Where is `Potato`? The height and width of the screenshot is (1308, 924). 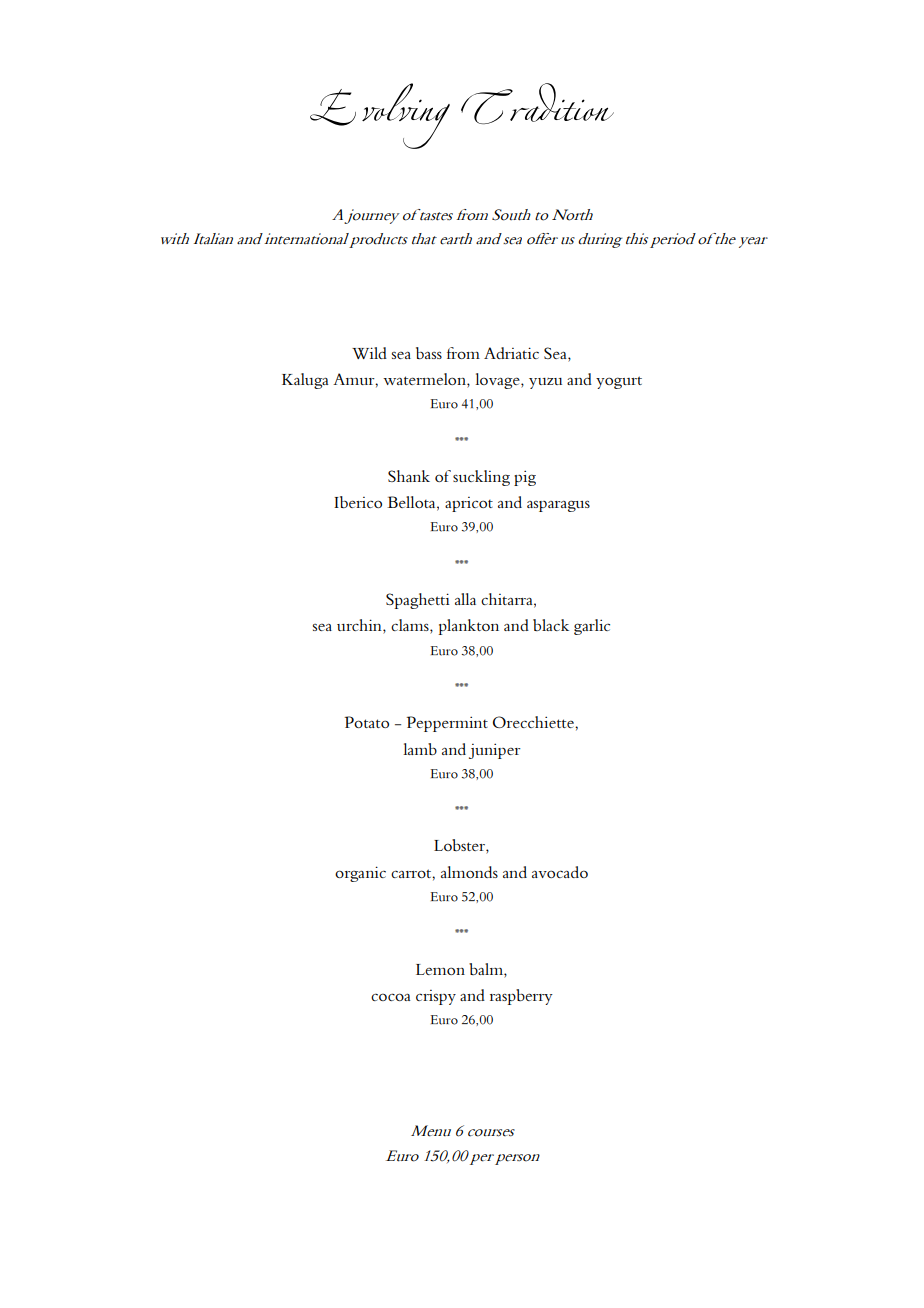 Potato is located at coordinates (366, 722).
